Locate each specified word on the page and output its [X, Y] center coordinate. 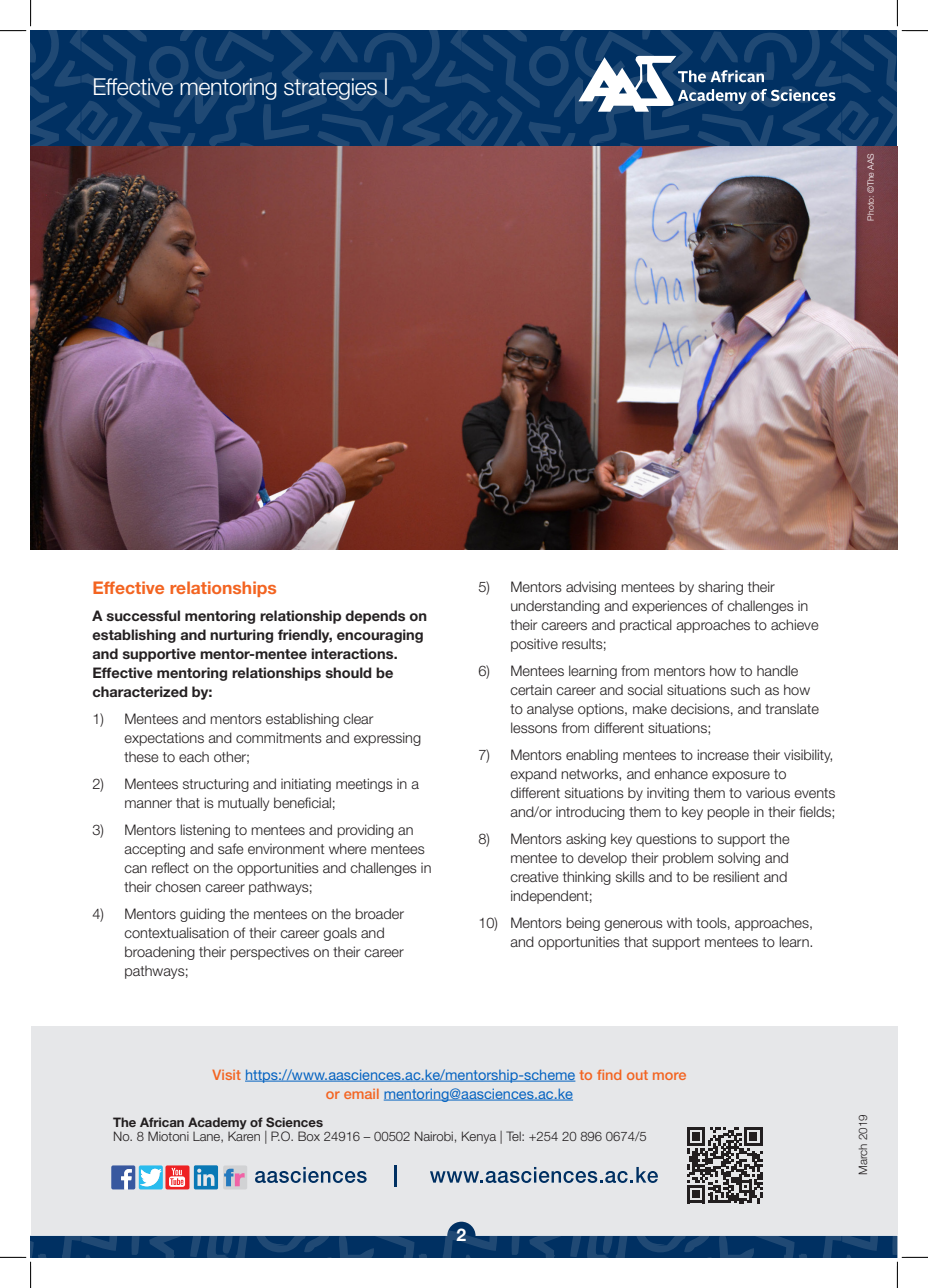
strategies [330, 89]
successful [143, 615]
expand [533, 775]
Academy [217, 1124]
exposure [741, 776]
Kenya [479, 1137]
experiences [669, 607]
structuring [216, 785]
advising [591, 588]
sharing [720, 588]
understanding [555, 607]
